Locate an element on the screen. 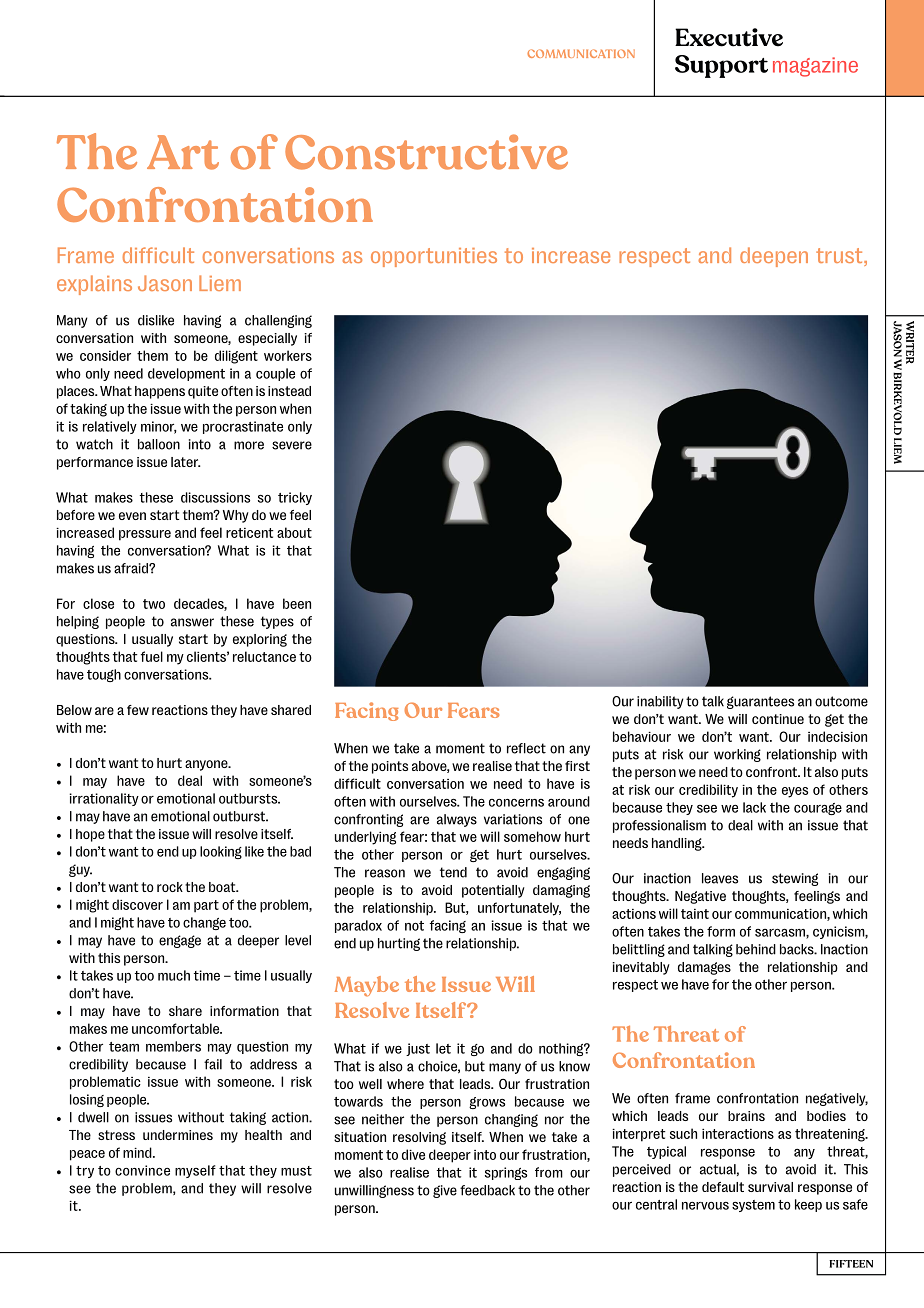 The width and height of the screenshot is (924, 1308). deepen is located at coordinates (774, 257).
